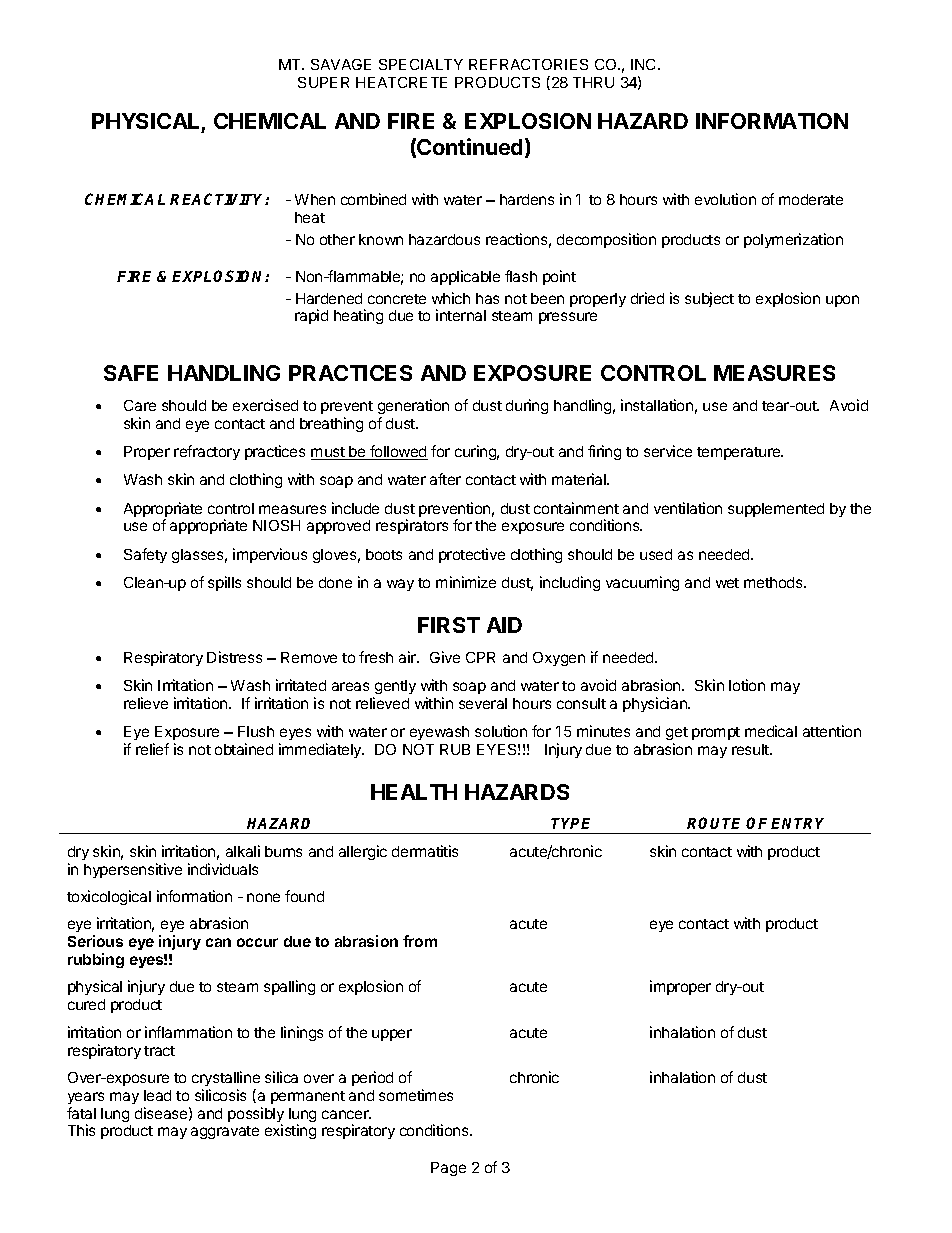  What do you see at coordinates (323, 82) in the image?
I see `SUPER` at bounding box center [323, 82].
